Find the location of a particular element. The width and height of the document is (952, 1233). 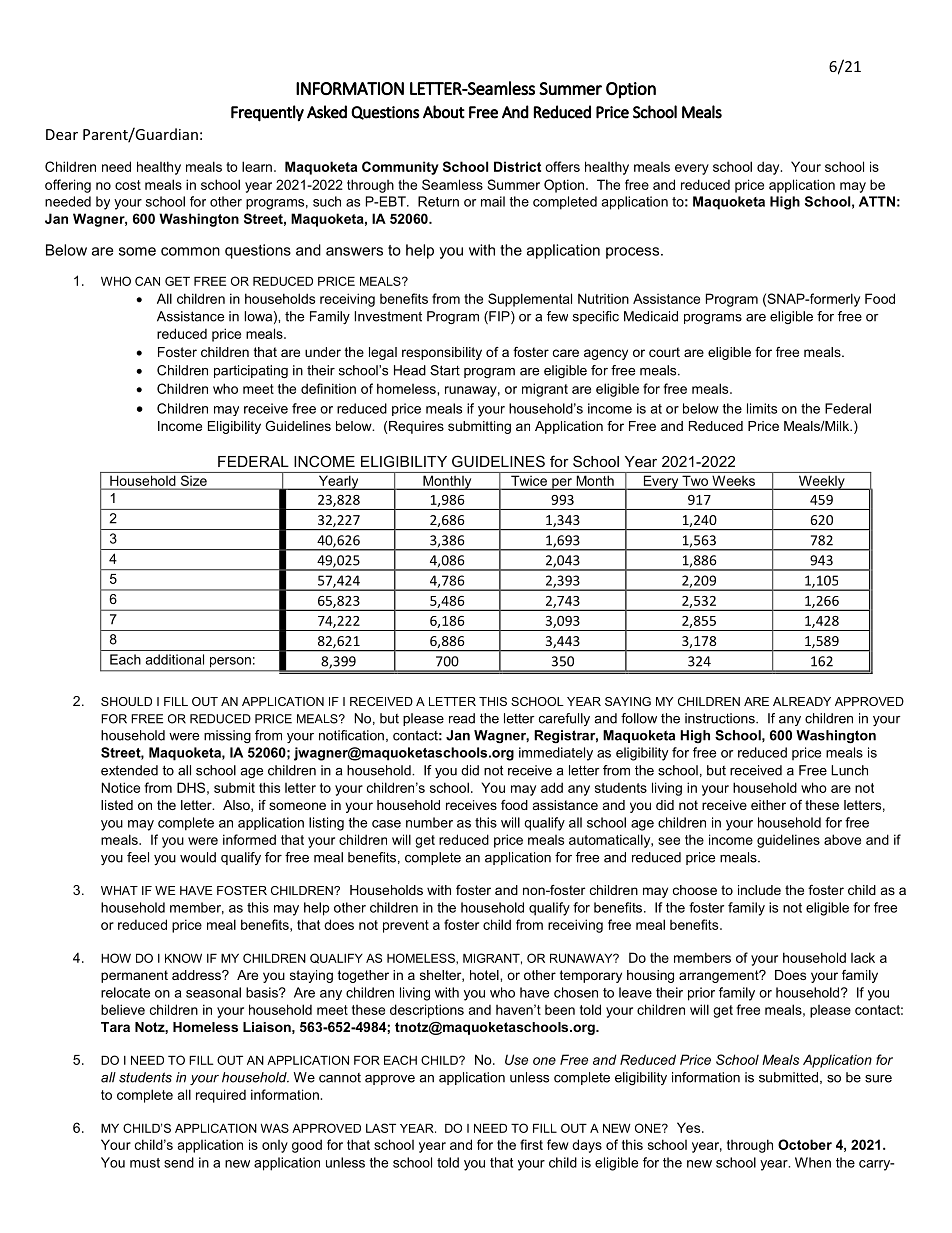

participating is located at coordinates (251, 371).
